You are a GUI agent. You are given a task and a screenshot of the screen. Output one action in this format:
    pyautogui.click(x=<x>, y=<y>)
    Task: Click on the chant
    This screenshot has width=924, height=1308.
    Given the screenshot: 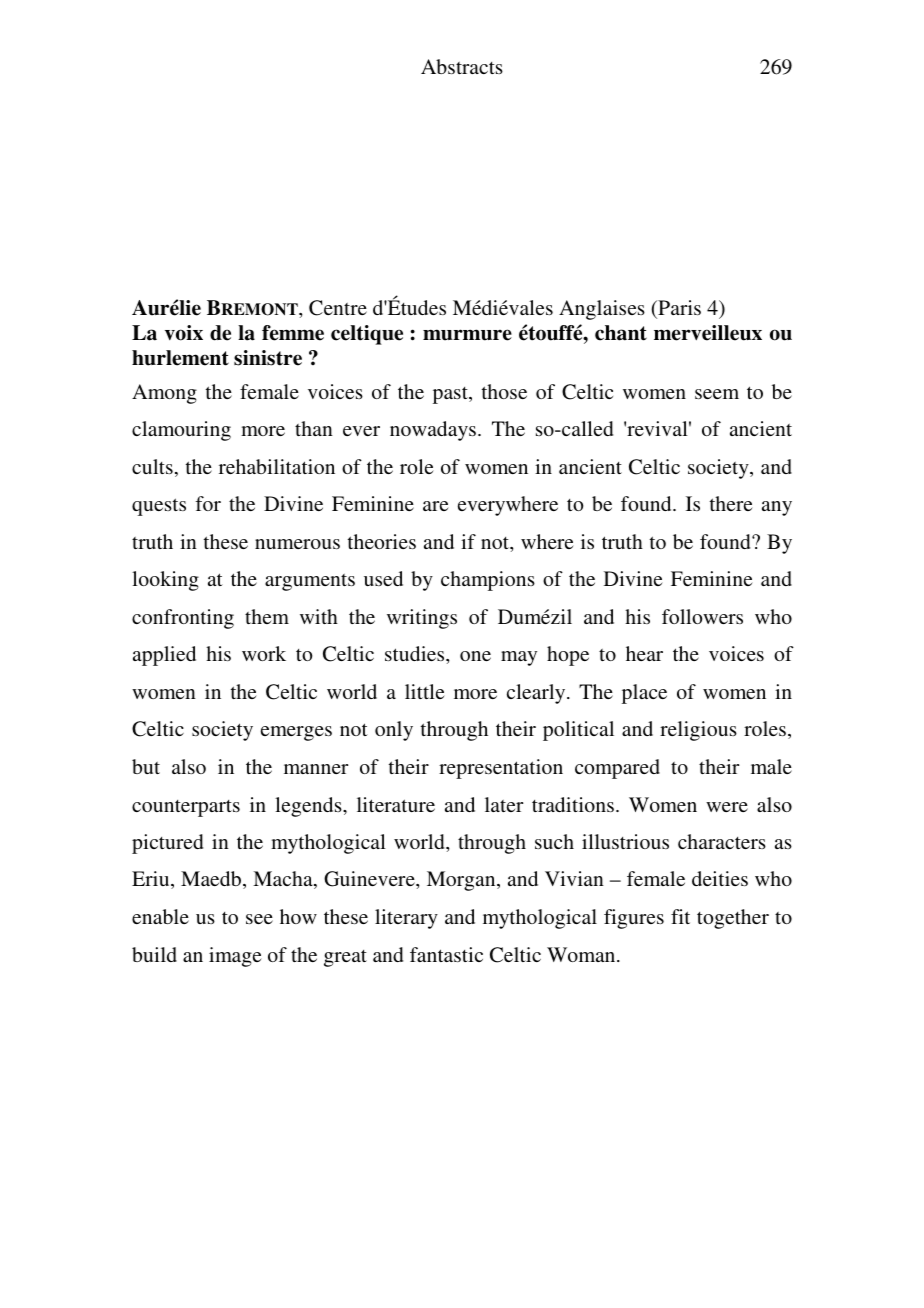 What is the action you would take?
    pyautogui.click(x=621, y=333)
